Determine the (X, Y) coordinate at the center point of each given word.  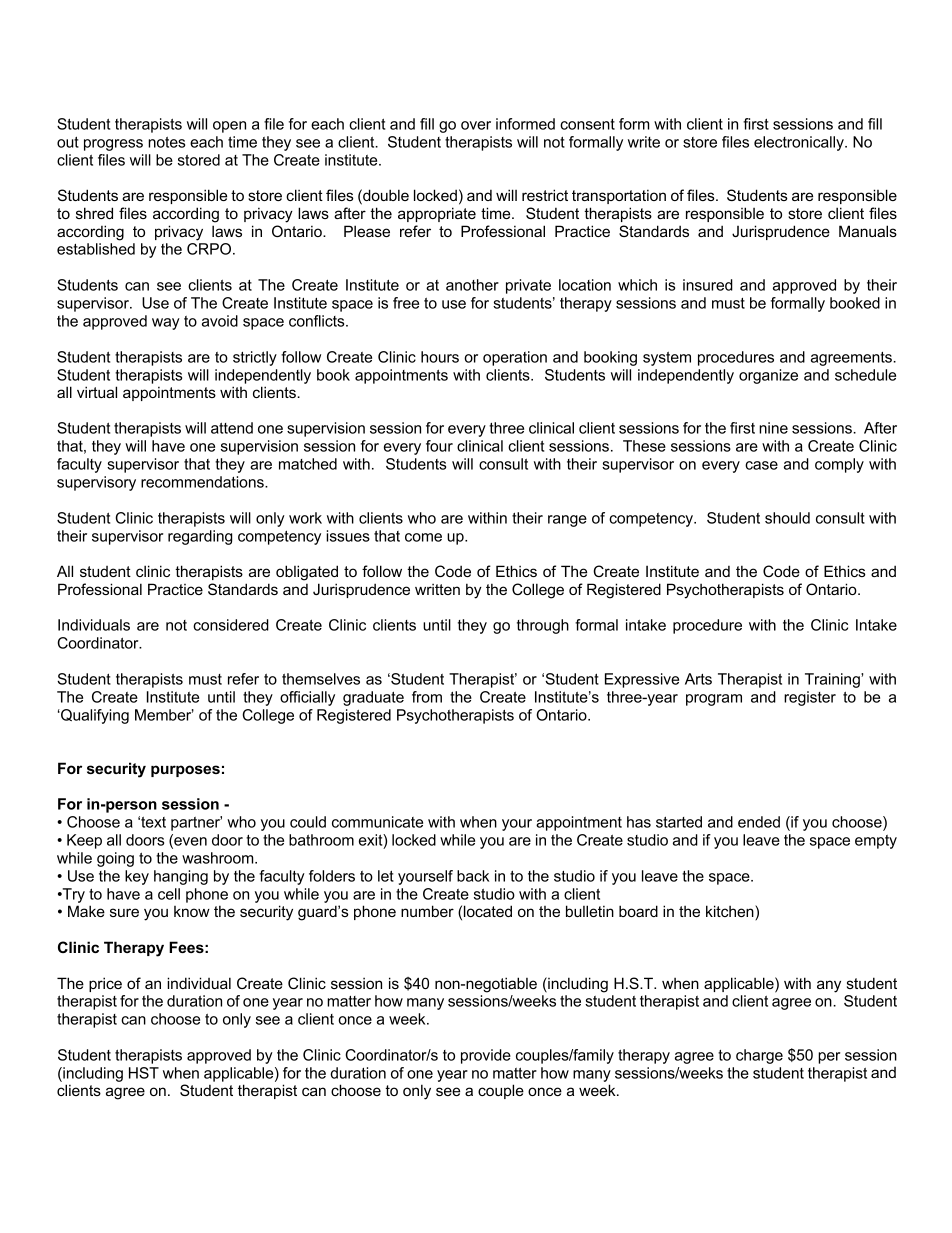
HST (144, 1073)
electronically (800, 143)
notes (166, 142)
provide (486, 1056)
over (476, 125)
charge (759, 1056)
